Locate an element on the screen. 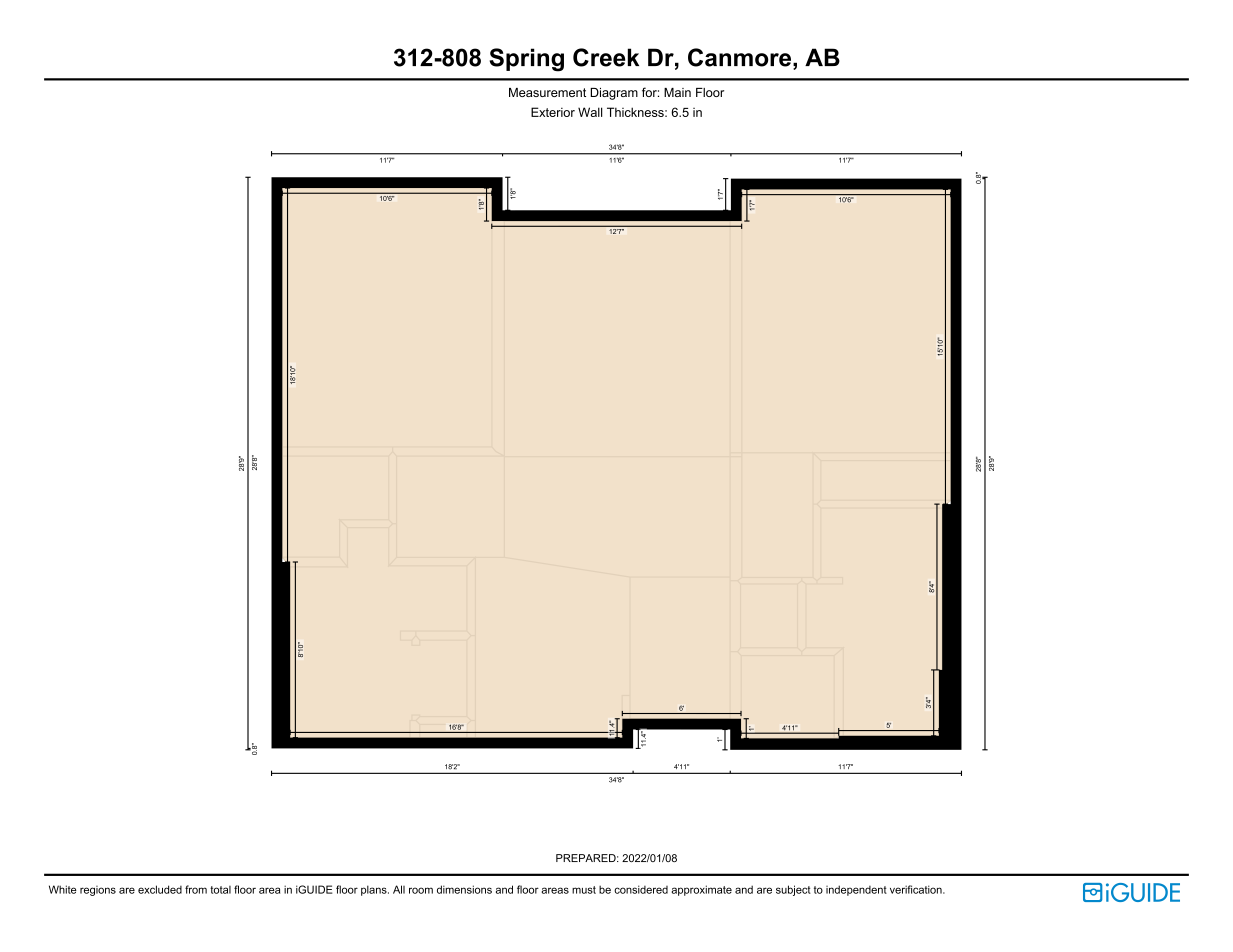  Exterior is located at coordinates (553, 112).
